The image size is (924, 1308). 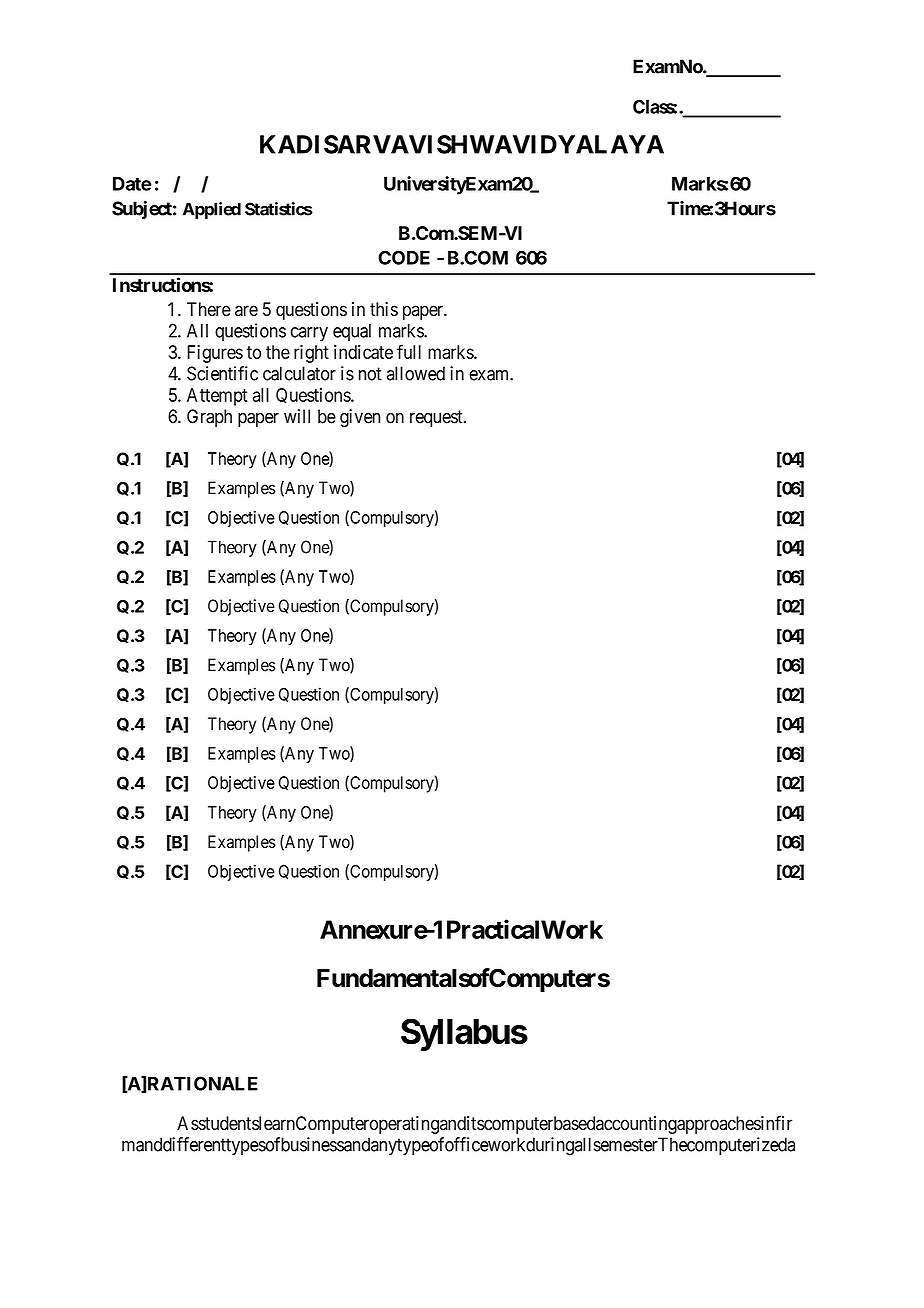 What do you see at coordinates (352, 332) in the screenshot?
I see `equal` at bounding box center [352, 332].
